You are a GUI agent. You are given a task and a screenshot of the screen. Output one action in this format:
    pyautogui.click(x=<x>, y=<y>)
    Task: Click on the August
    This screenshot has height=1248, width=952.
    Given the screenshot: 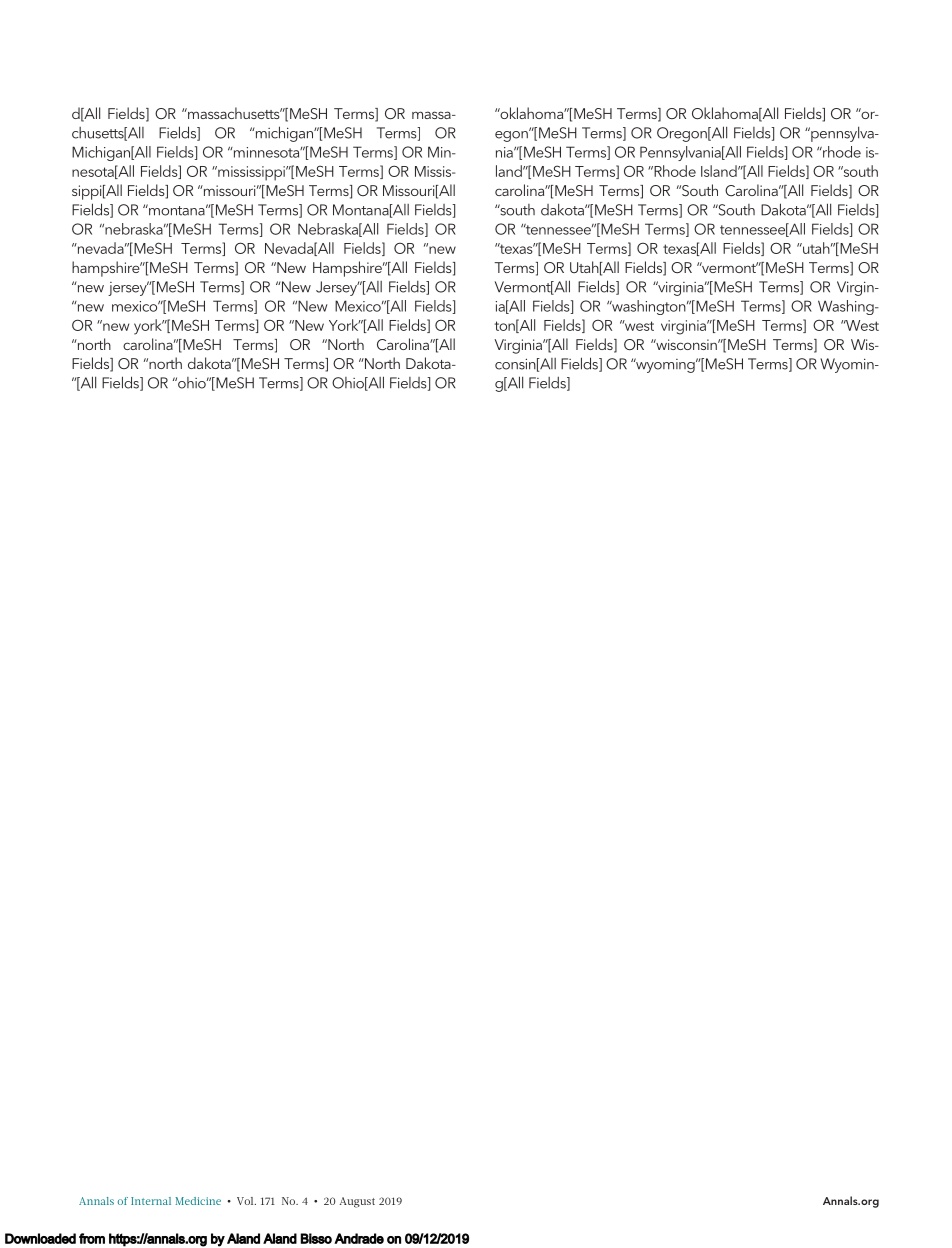 What is the action you would take?
    pyautogui.click(x=357, y=1202)
